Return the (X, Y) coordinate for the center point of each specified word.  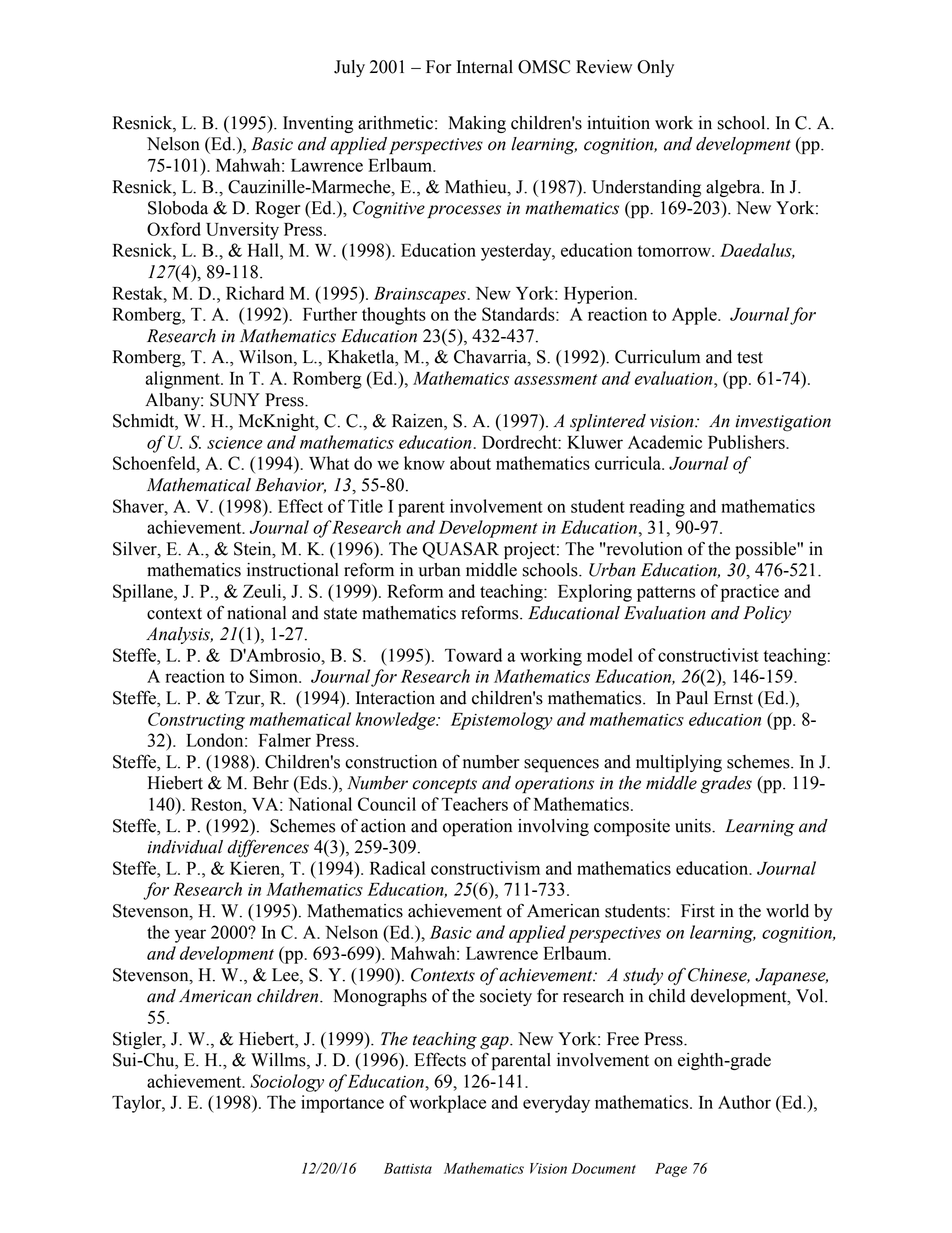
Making (477, 124)
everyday (556, 1104)
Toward (473, 655)
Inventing (318, 124)
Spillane (144, 593)
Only (655, 68)
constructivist (708, 655)
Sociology (287, 1083)
